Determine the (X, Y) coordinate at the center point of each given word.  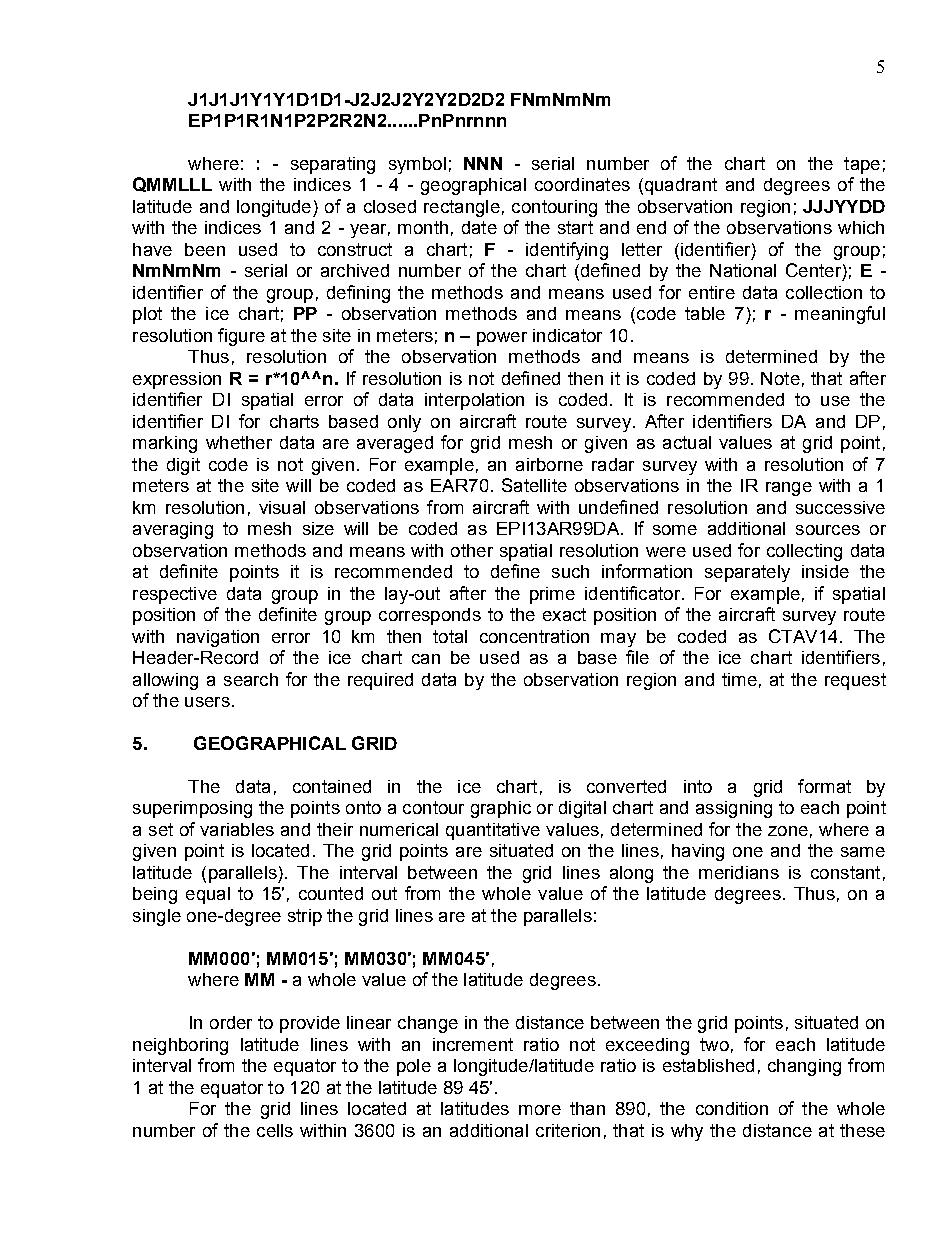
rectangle (462, 208)
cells (275, 1130)
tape (862, 165)
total (450, 636)
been (205, 249)
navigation (218, 638)
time (739, 679)
